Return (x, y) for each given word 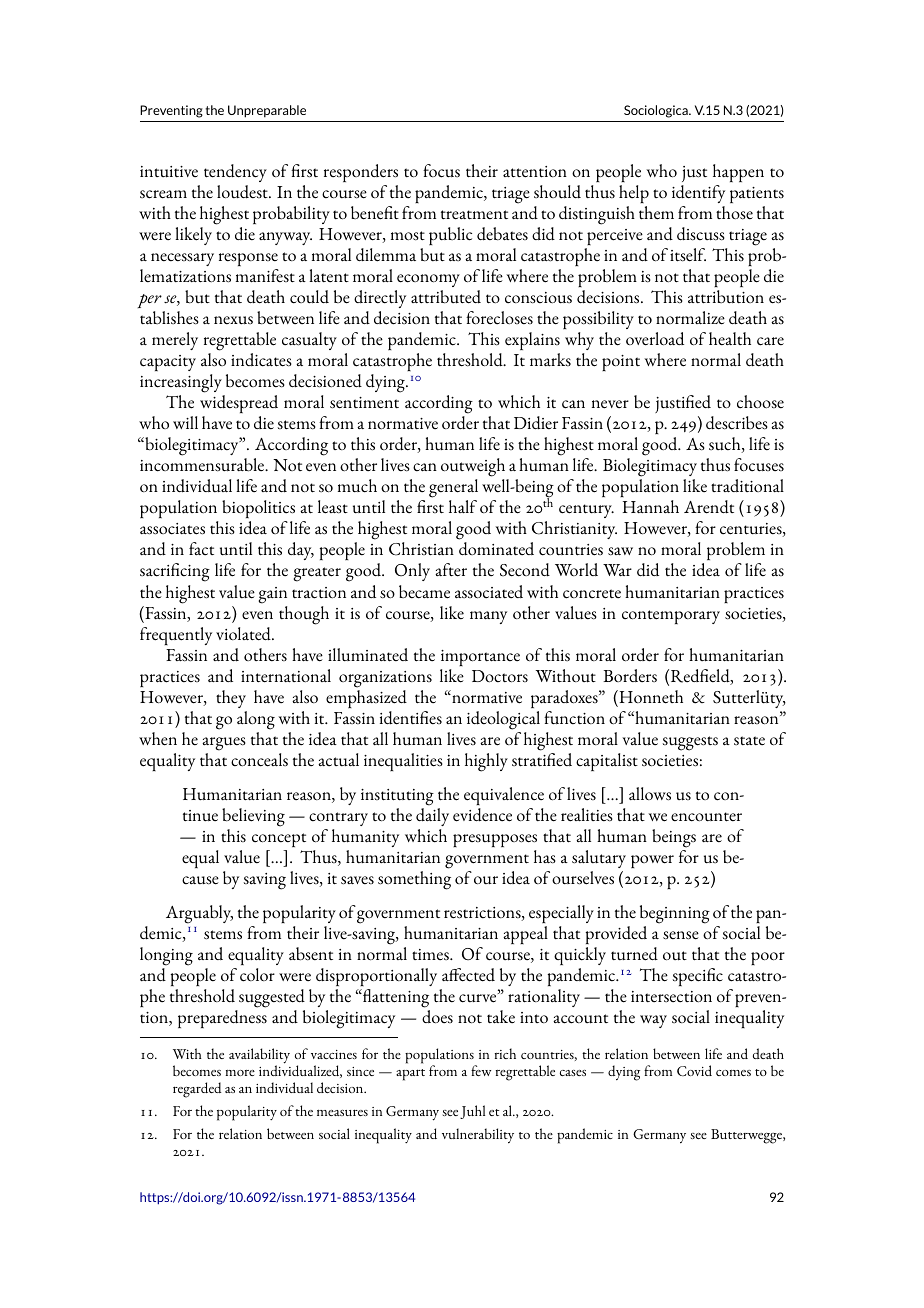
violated (244, 634)
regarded (197, 1090)
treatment (474, 215)
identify (698, 194)
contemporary (671, 617)
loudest (243, 192)
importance (480, 658)
